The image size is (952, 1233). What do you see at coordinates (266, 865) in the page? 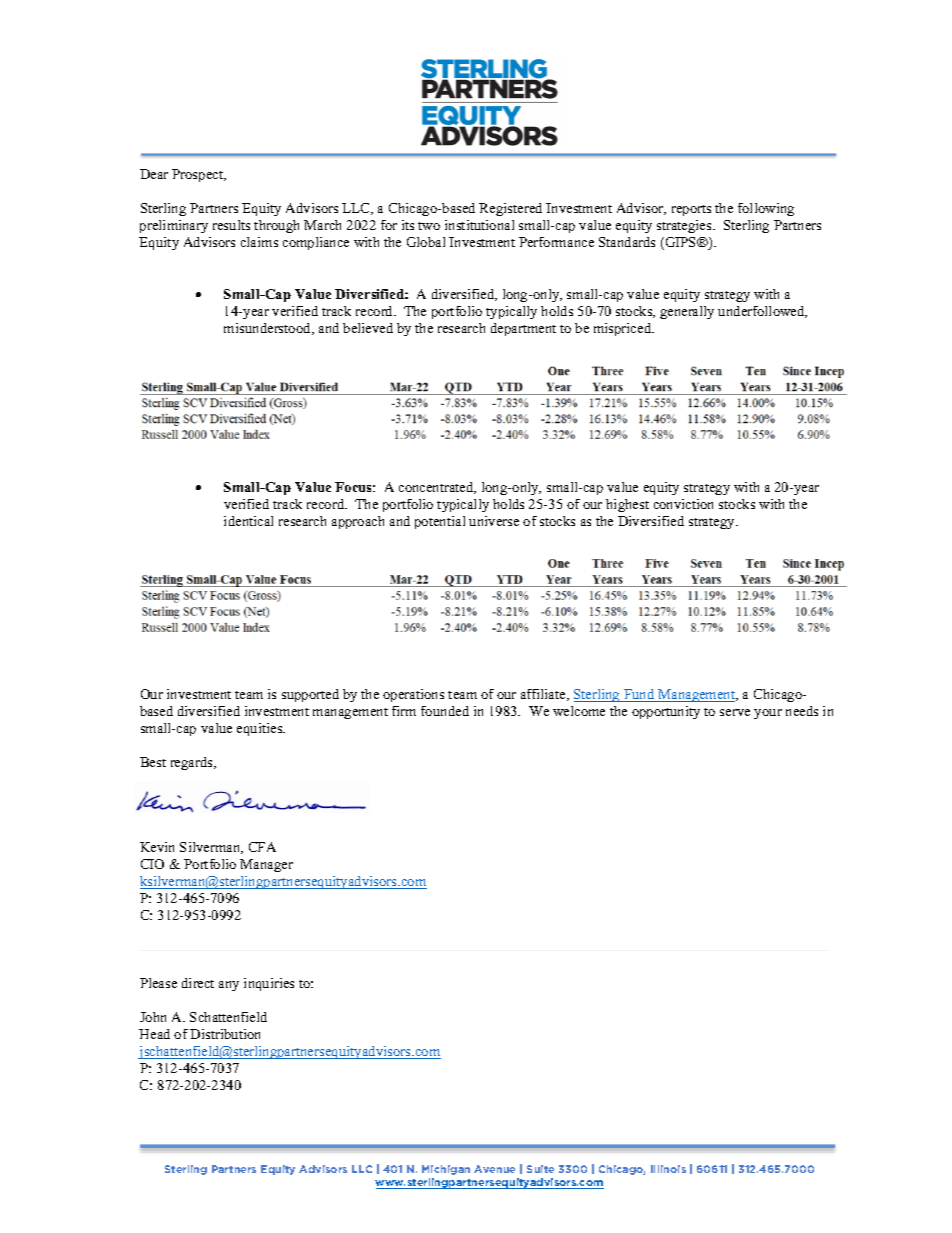
I see `Manager` at bounding box center [266, 865].
